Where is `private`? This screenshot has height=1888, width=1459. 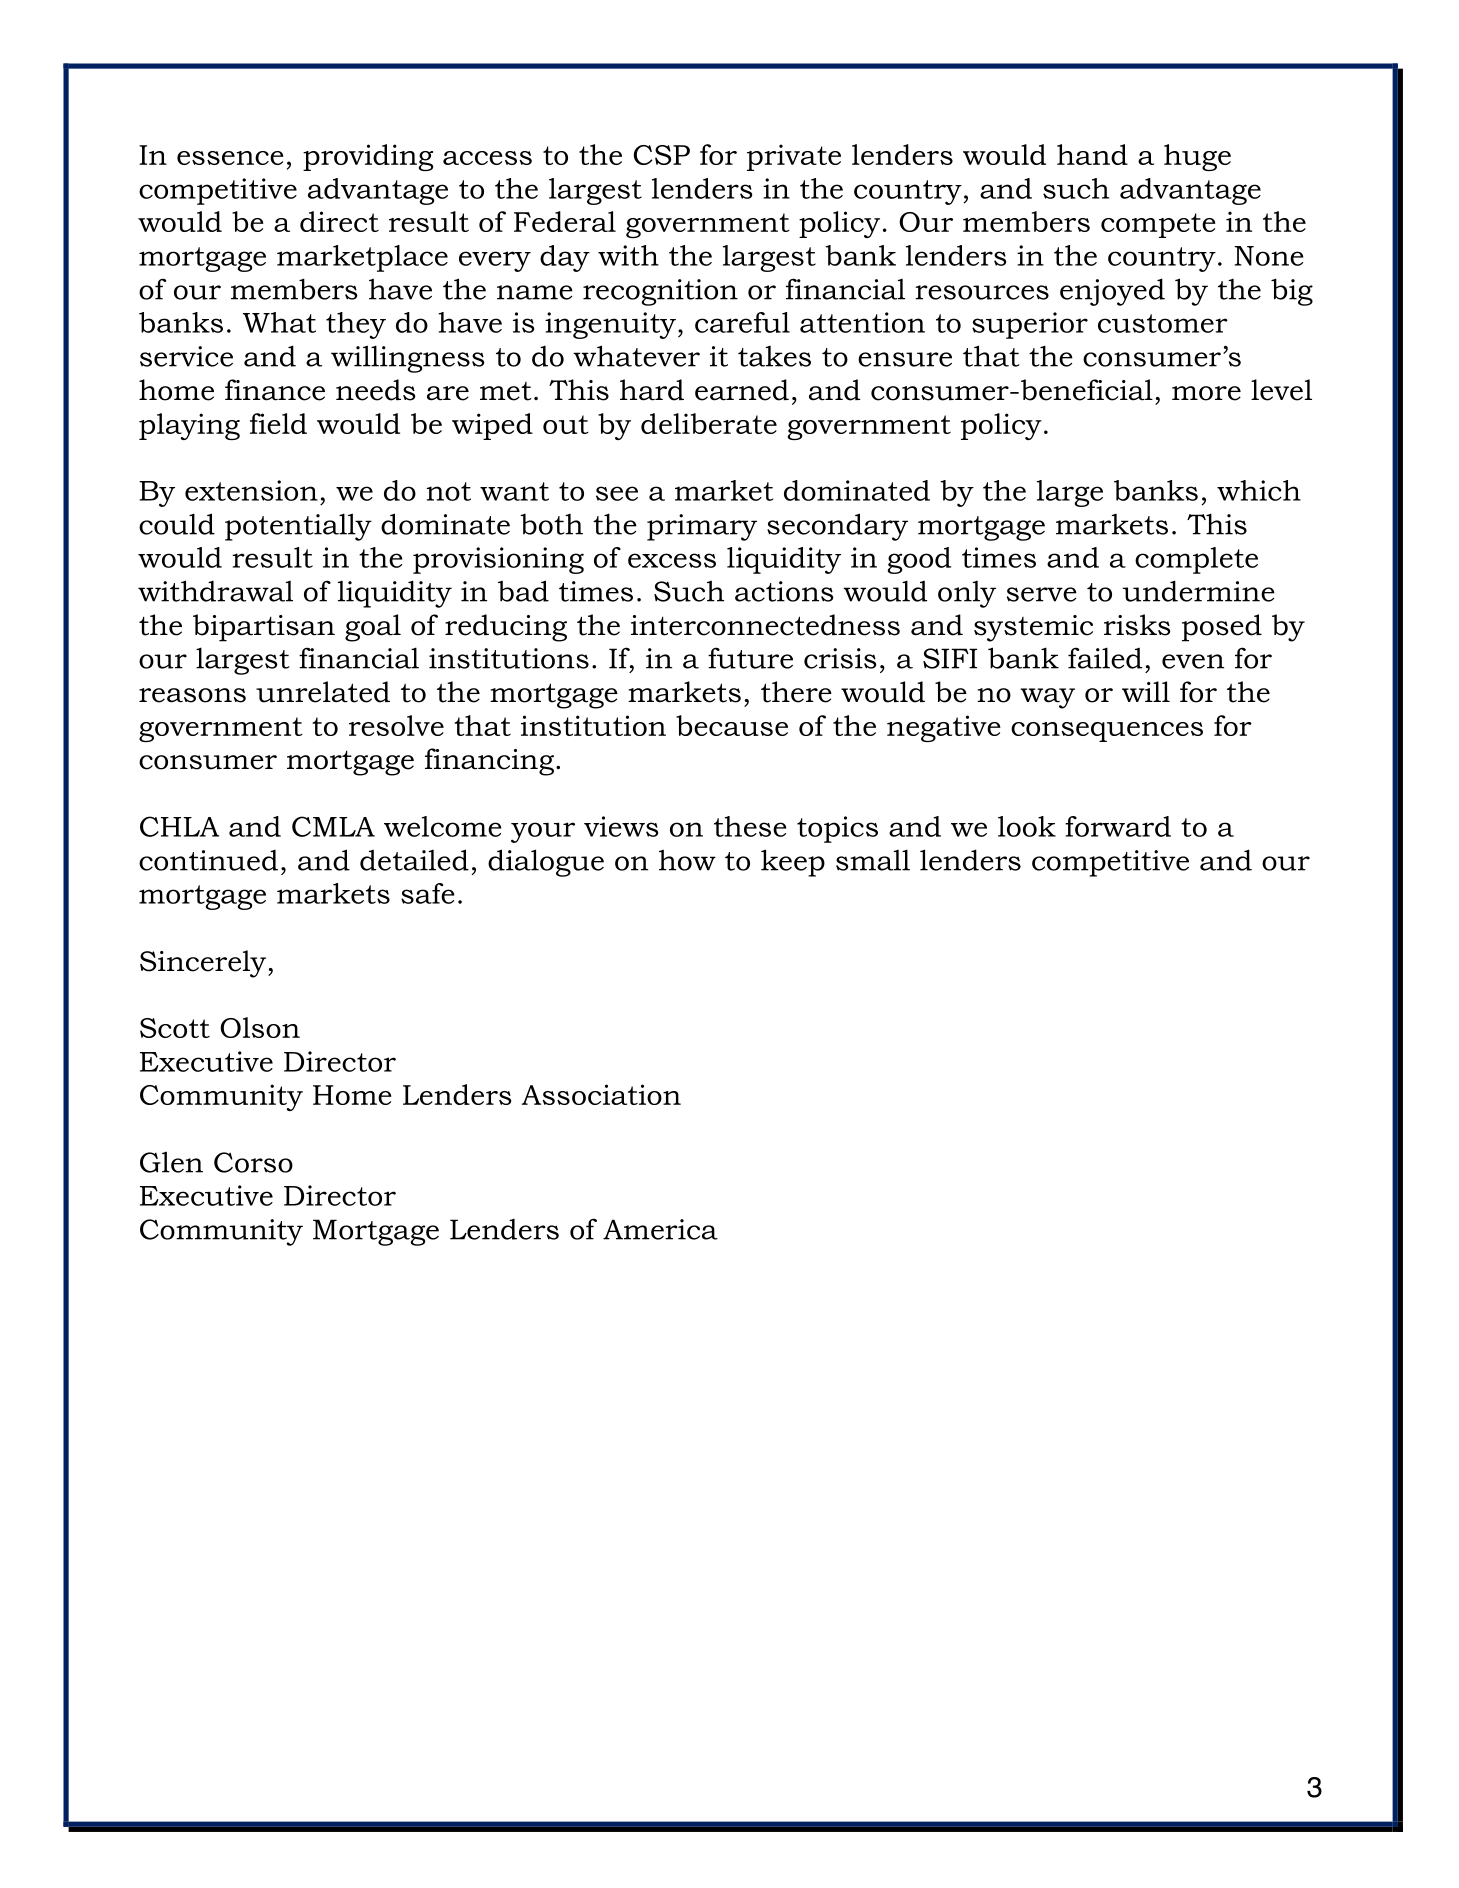 private is located at coordinates (794, 157).
